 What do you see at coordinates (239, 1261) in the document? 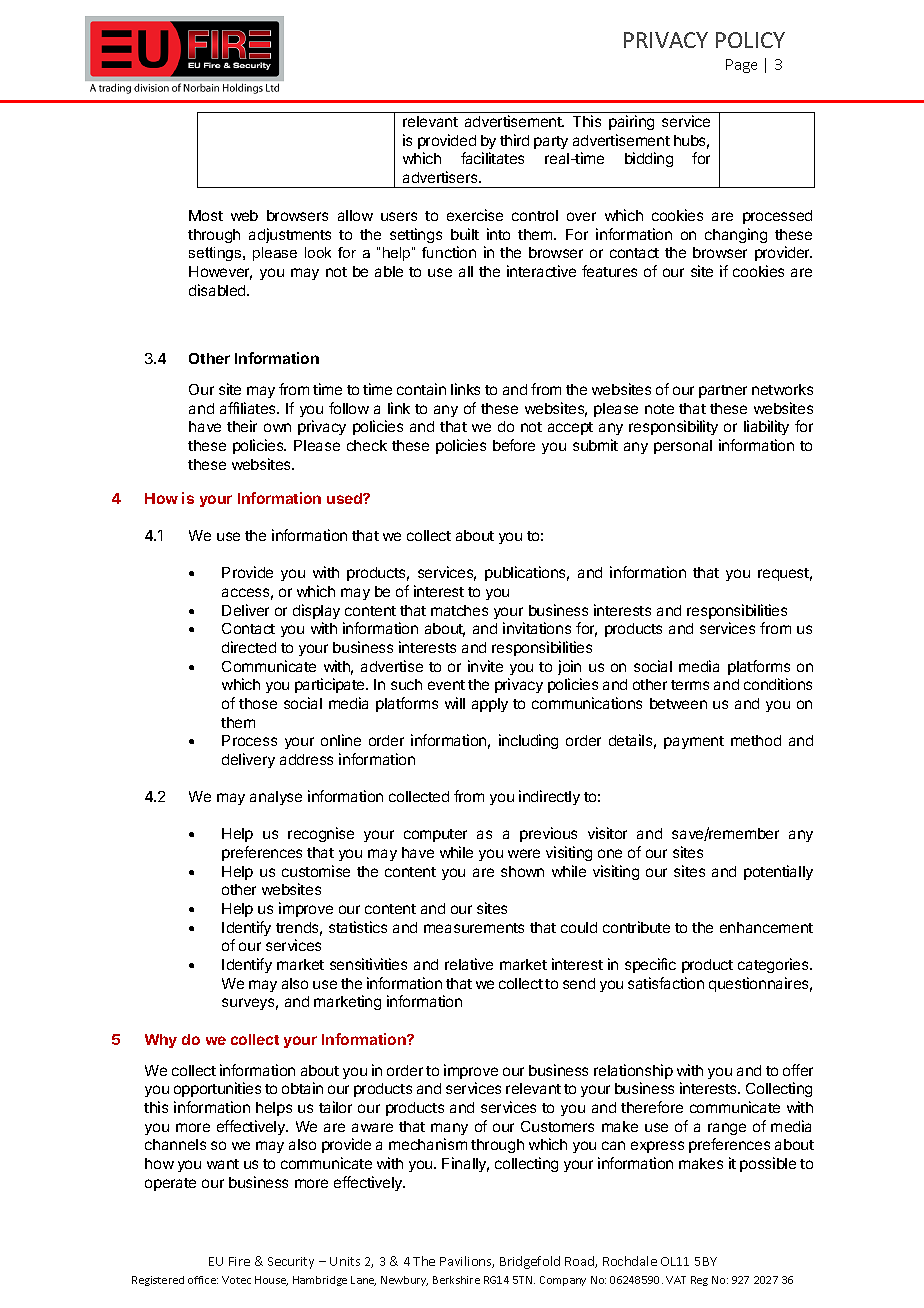
I see `Fire` at bounding box center [239, 1261].
